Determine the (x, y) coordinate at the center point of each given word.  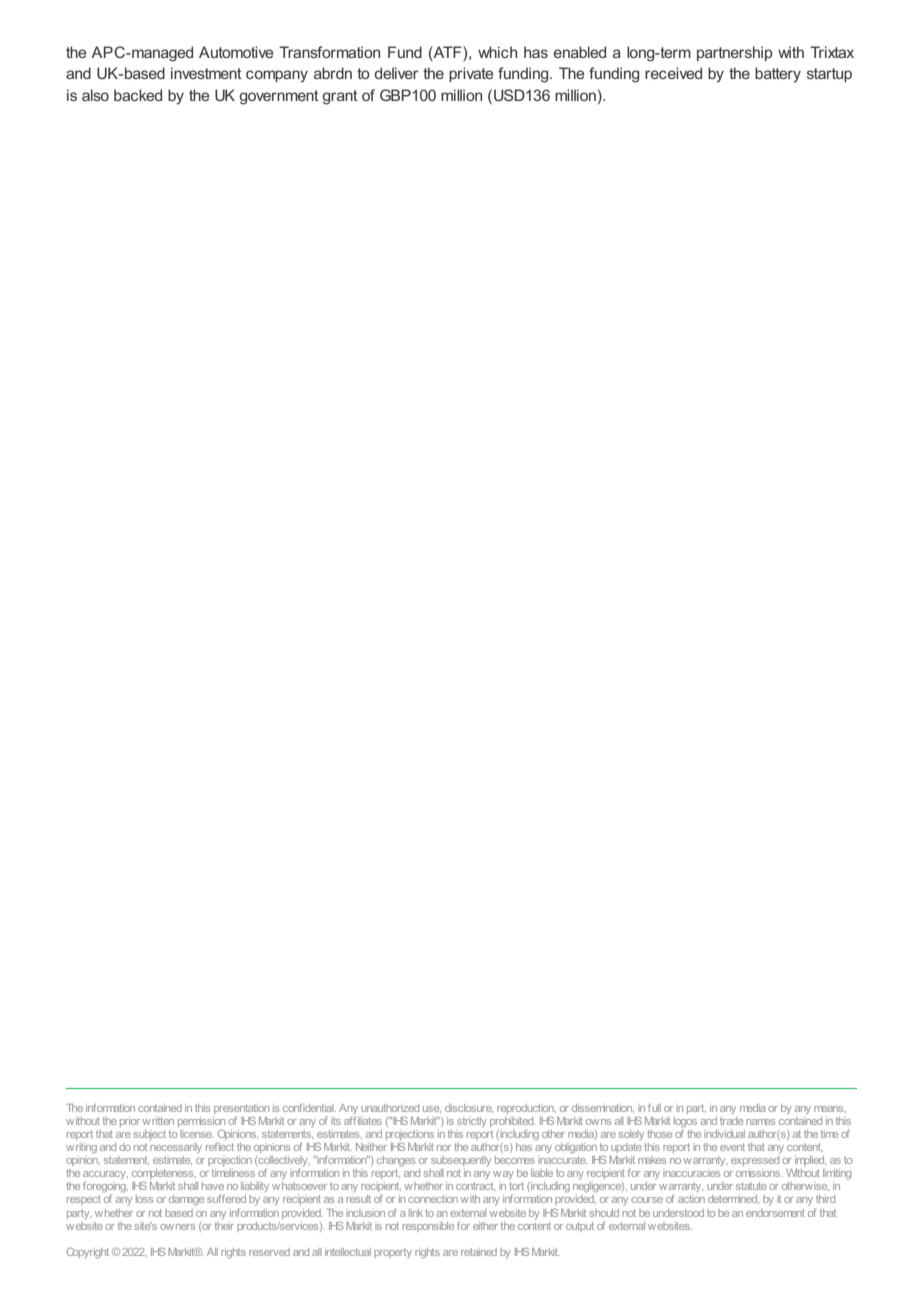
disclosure (469, 1108)
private (471, 74)
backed (138, 95)
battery (778, 75)
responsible (428, 1227)
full (654, 1107)
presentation (241, 1110)
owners (177, 1227)
